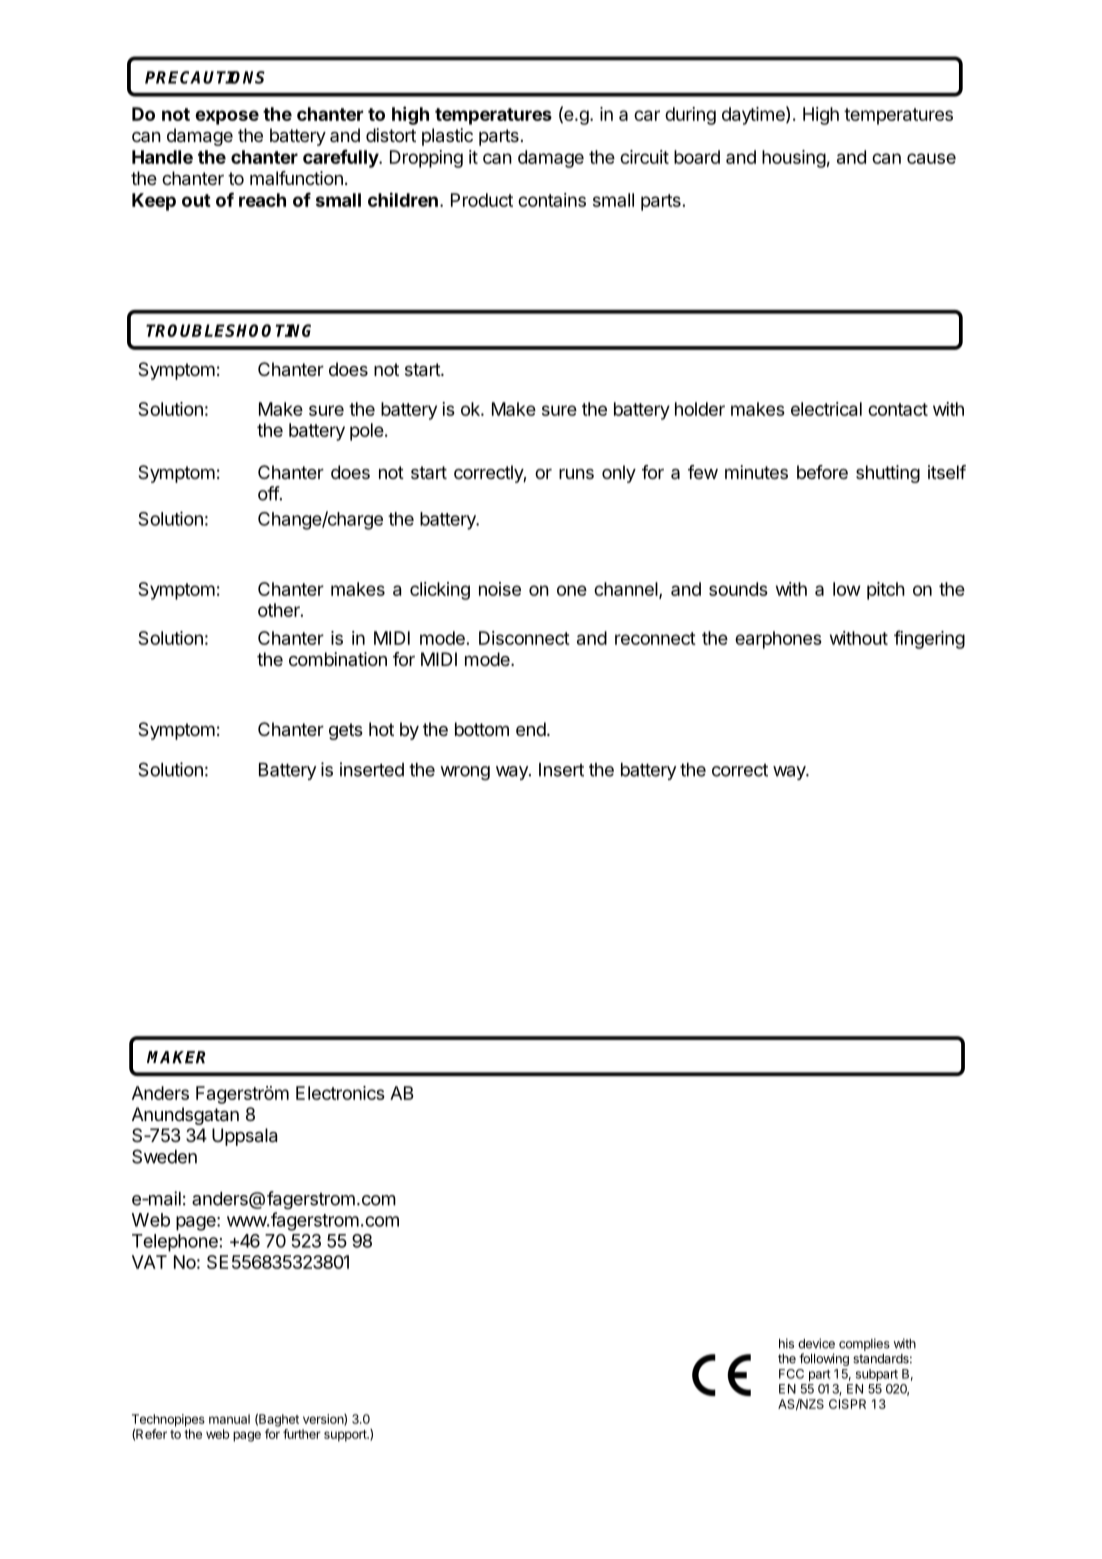  I want to click on housing, so click(794, 159).
